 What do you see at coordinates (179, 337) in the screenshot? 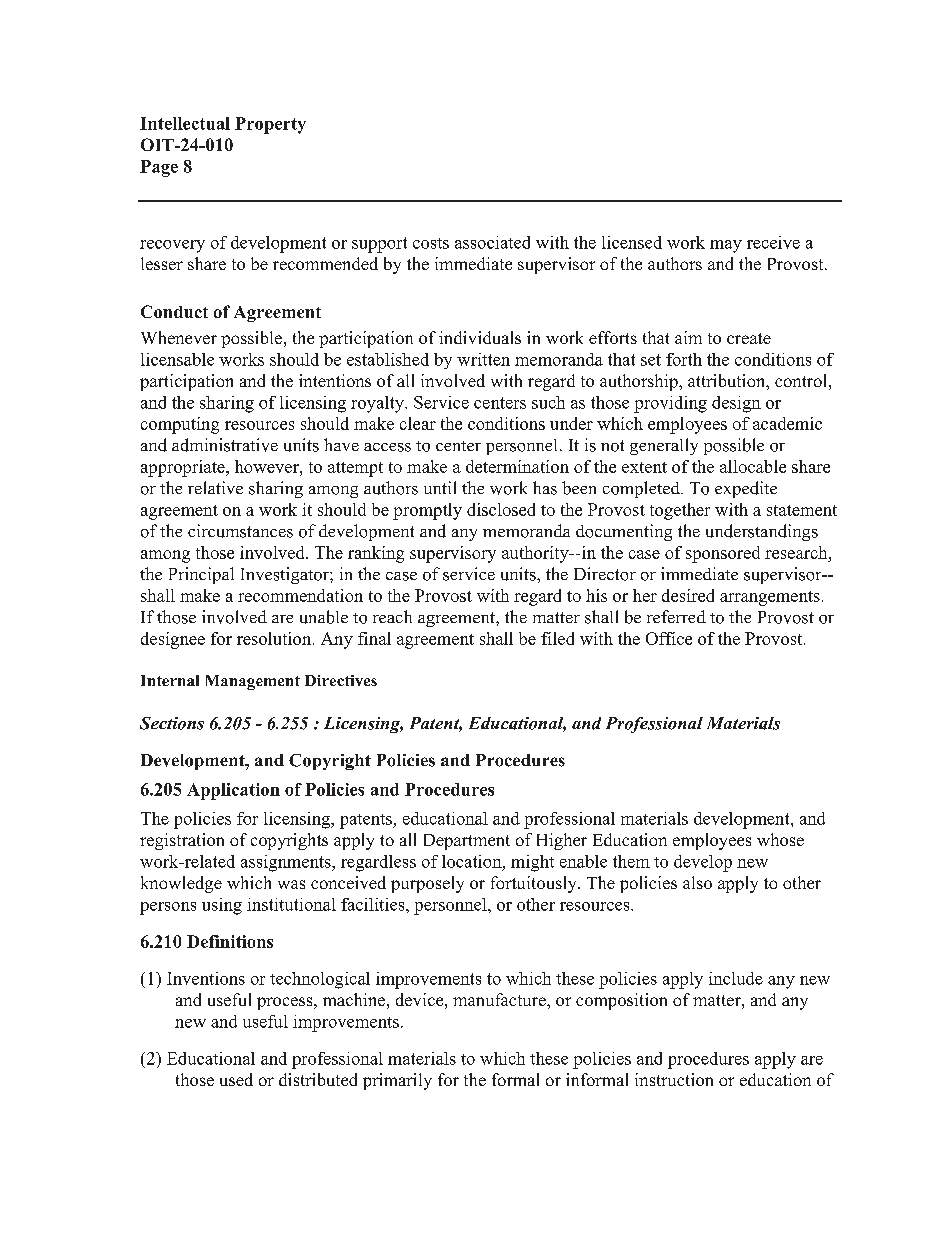
I see `Whenever` at bounding box center [179, 337].
